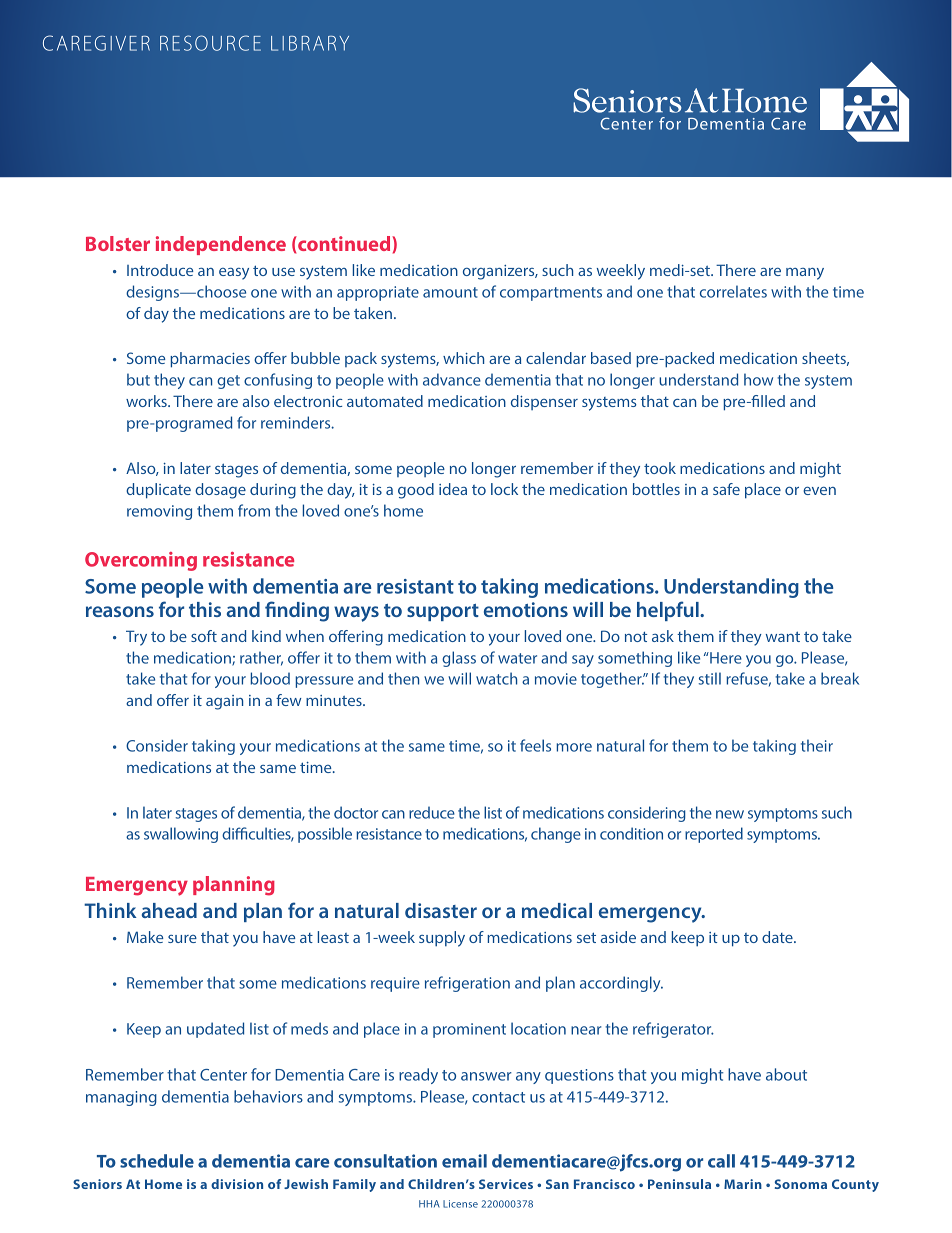 This image has width=952, height=1233. I want to click on many, so click(805, 274).
